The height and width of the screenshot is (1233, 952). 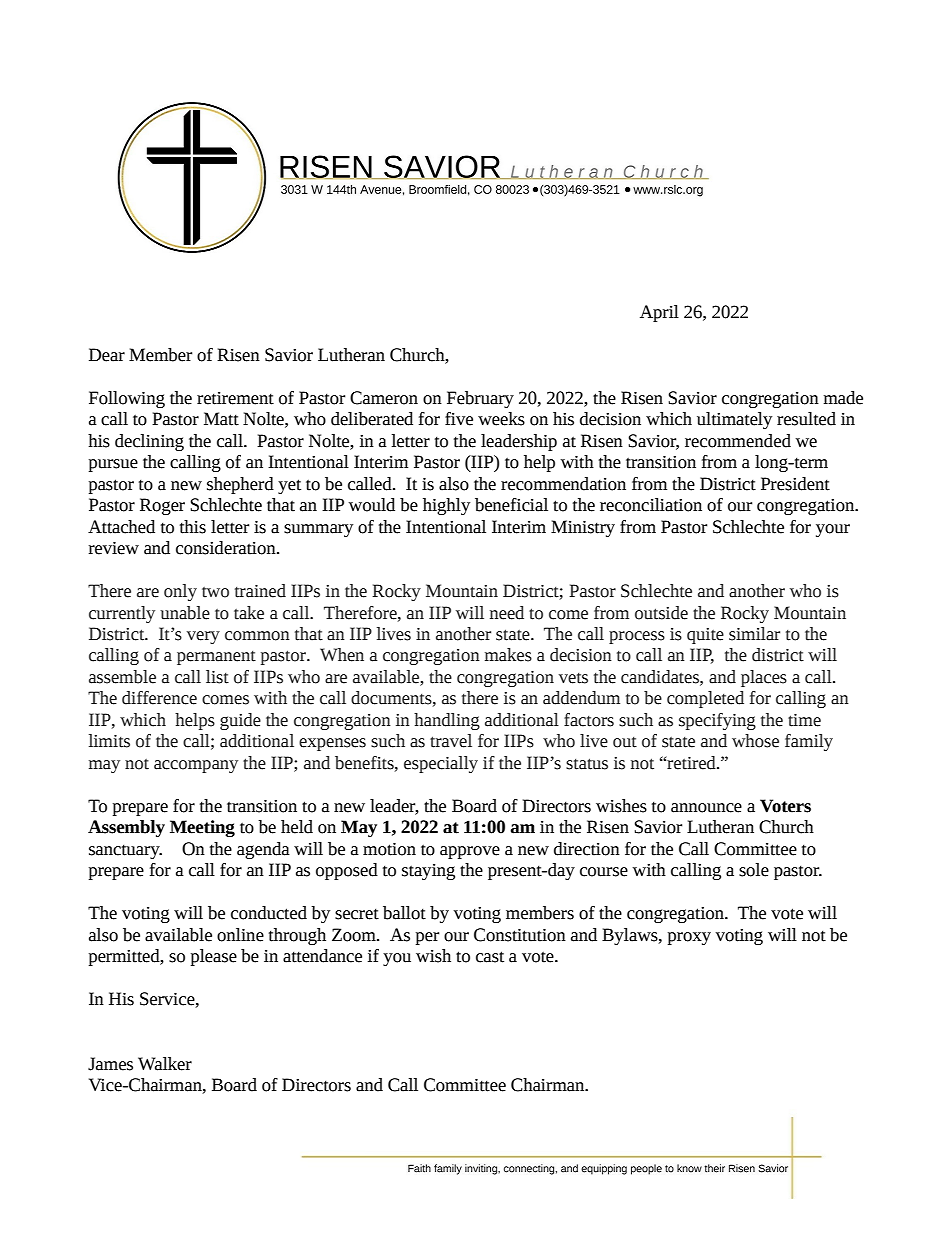 What do you see at coordinates (689, 938) in the screenshot?
I see `proxy` at bounding box center [689, 938].
